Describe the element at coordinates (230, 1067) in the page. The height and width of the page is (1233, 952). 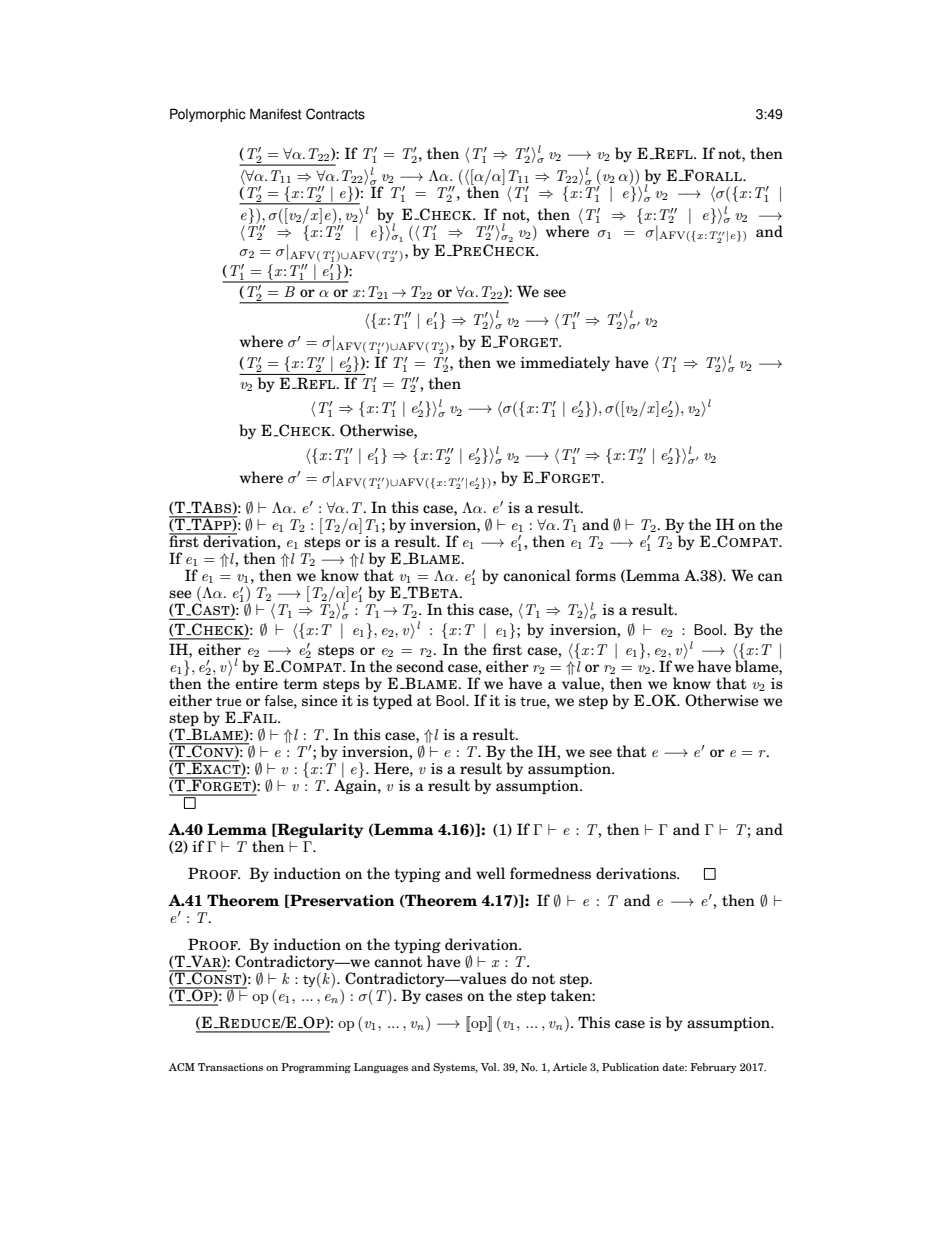
I see `Transactions` at that location.
